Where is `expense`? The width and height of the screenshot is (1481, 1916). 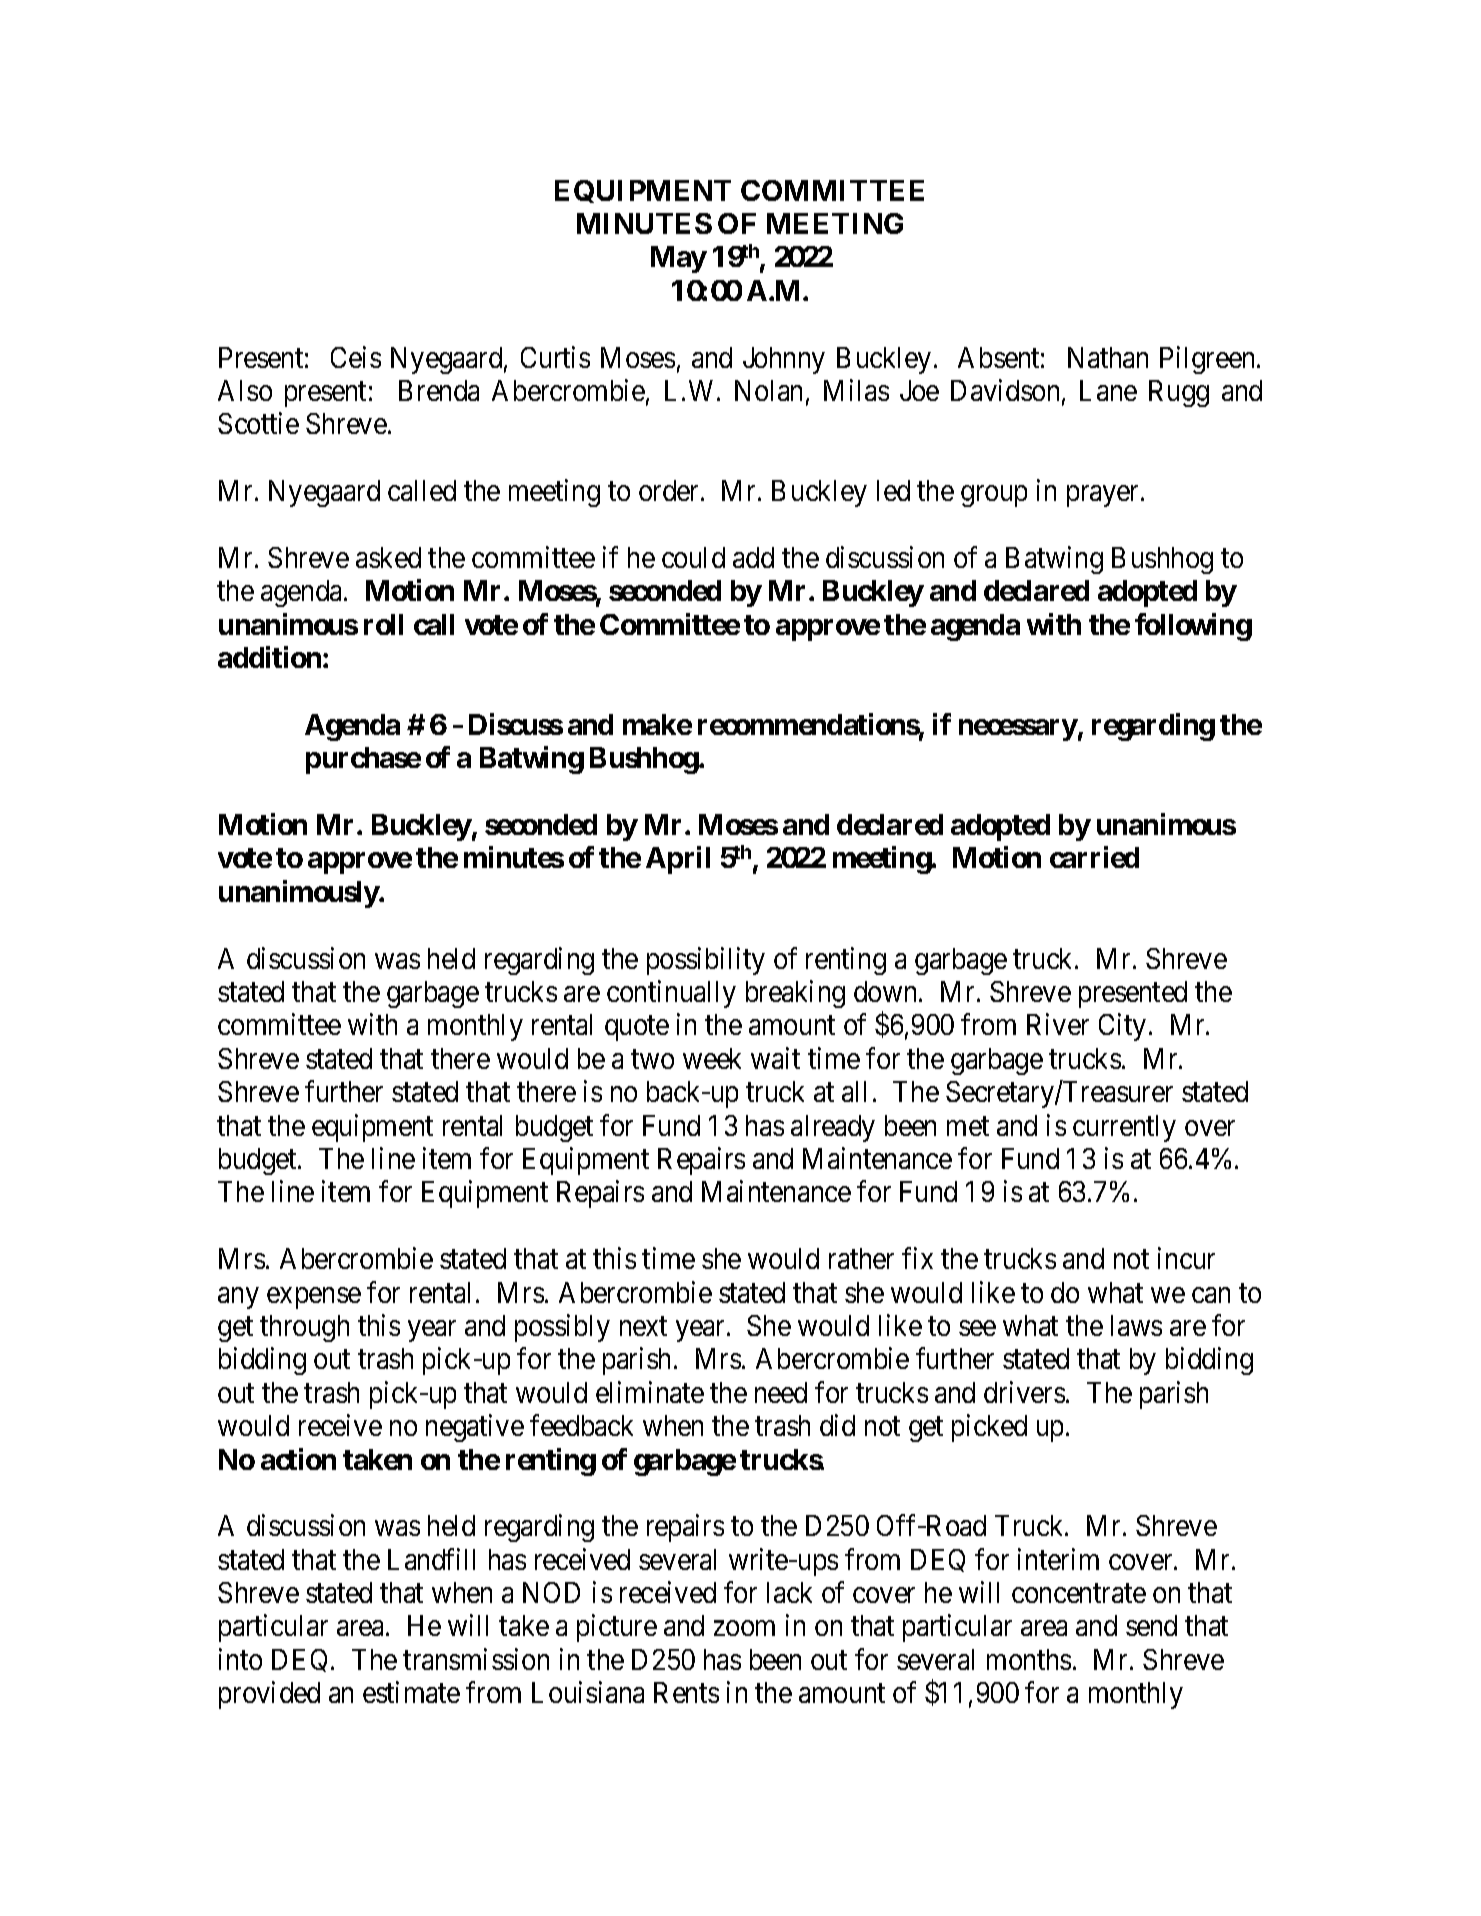 expense is located at coordinates (314, 1298).
